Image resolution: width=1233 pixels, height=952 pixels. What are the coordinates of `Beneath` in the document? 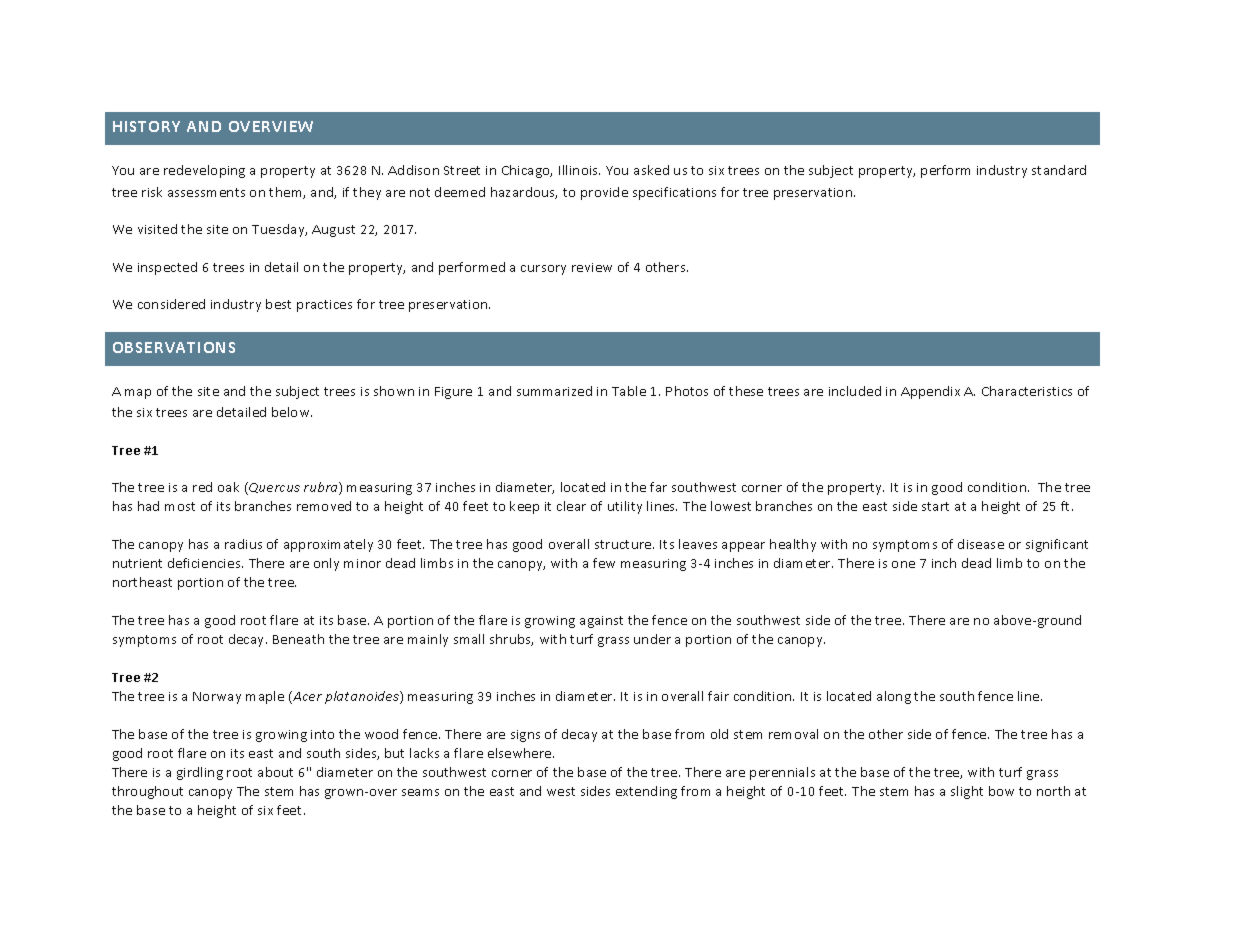 It's located at (298, 639).
